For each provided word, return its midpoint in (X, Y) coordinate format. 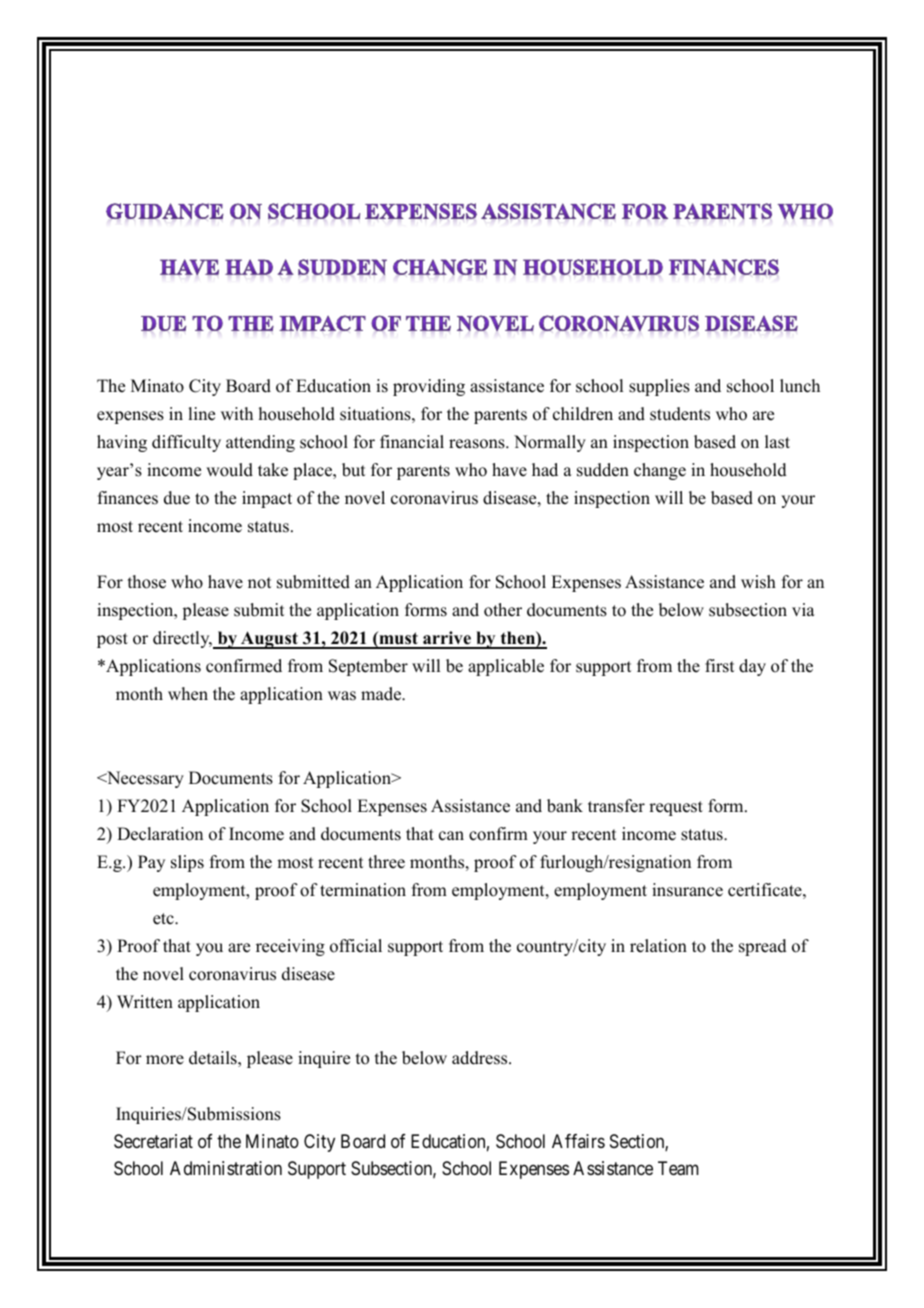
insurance (687, 890)
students (680, 414)
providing (429, 387)
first (719, 666)
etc (164, 919)
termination (363, 890)
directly (182, 639)
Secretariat (153, 1141)
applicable (506, 667)
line (201, 414)
